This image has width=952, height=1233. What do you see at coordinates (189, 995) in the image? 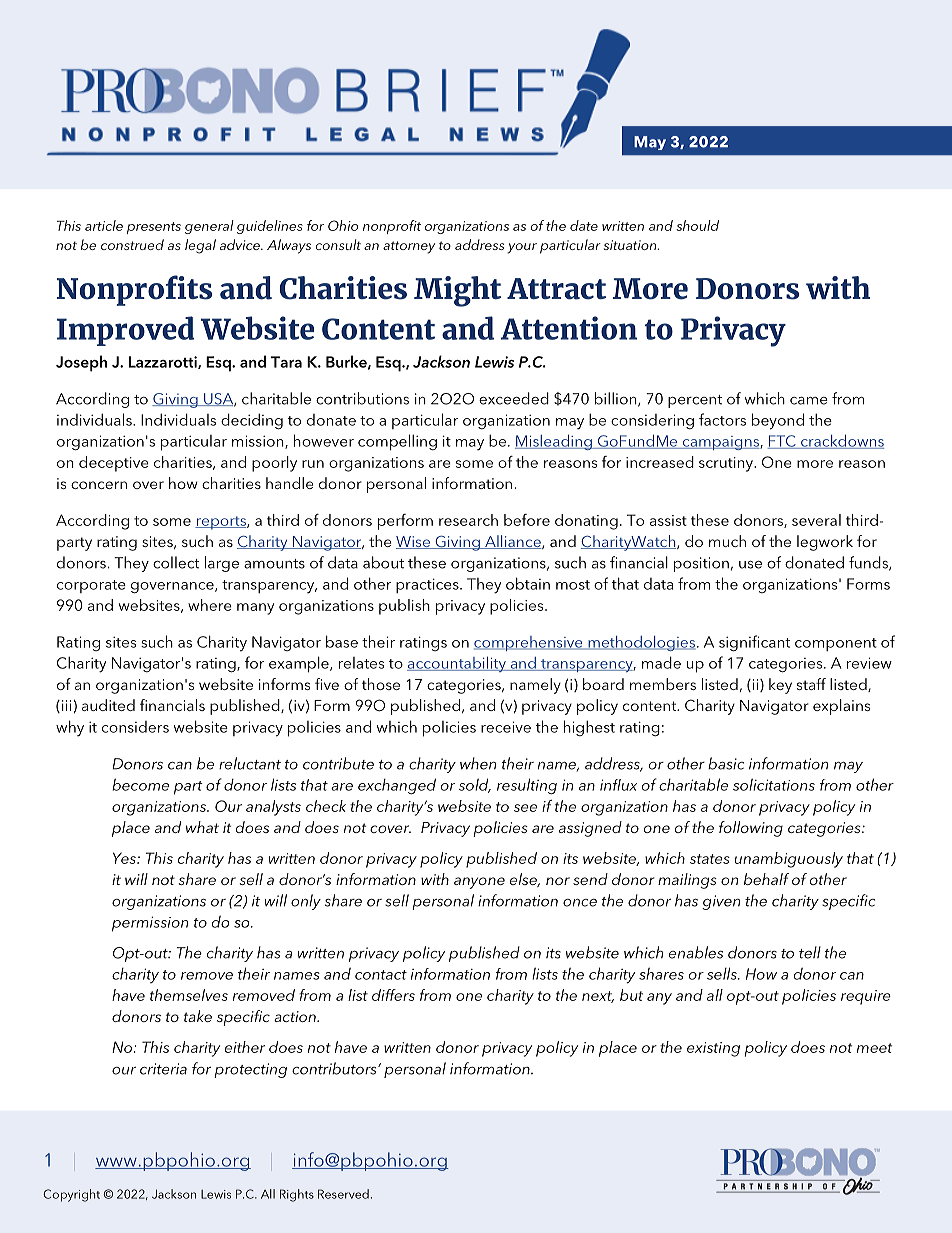
I see `themselves` at bounding box center [189, 995].
